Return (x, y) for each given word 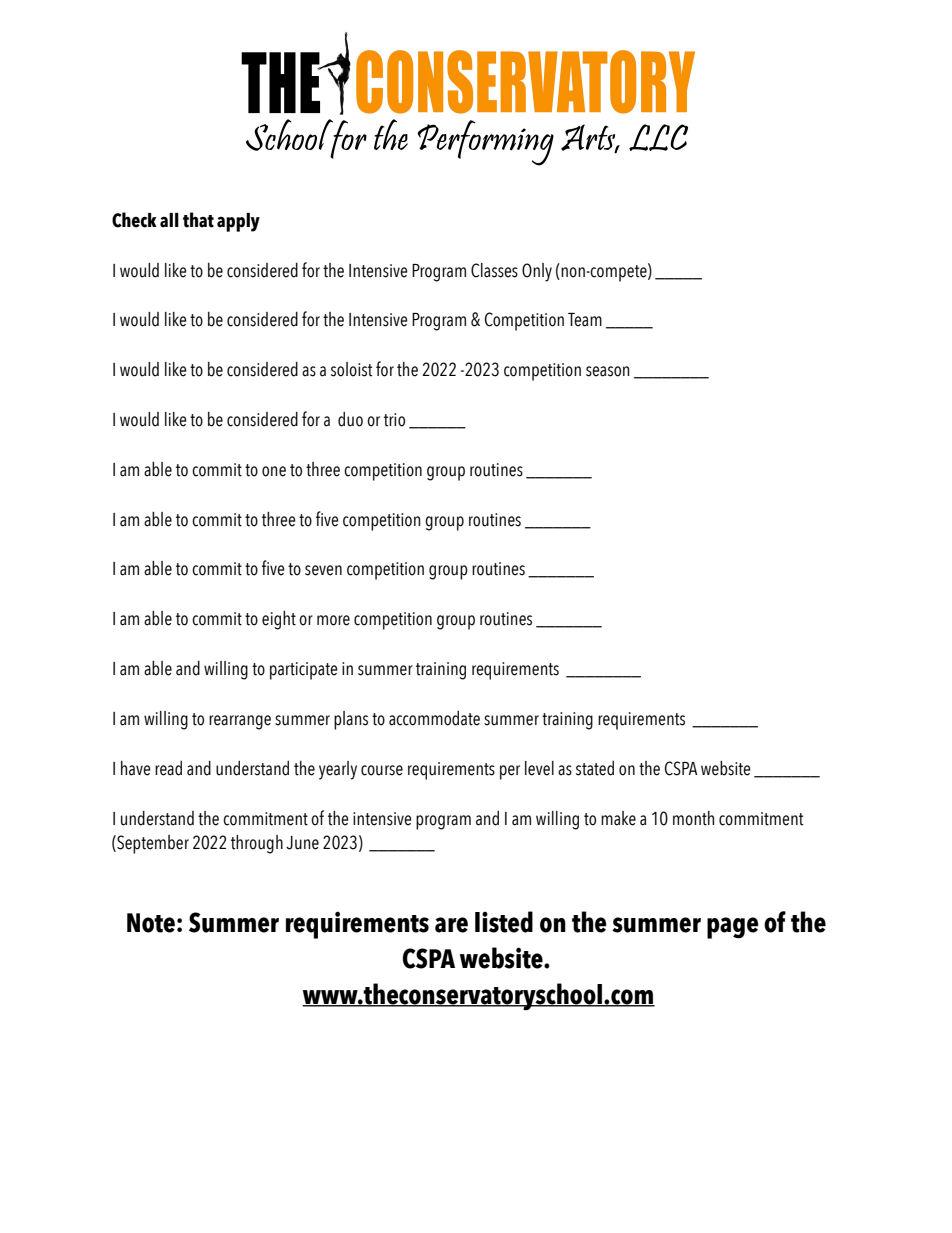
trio (394, 420)
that (198, 220)
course (382, 770)
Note (151, 923)
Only (537, 272)
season (608, 371)
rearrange (240, 722)
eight (279, 620)
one (274, 471)
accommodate (434, 718)
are (451, 925)
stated (595, 768)
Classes (494, 270)
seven (323, 570)
